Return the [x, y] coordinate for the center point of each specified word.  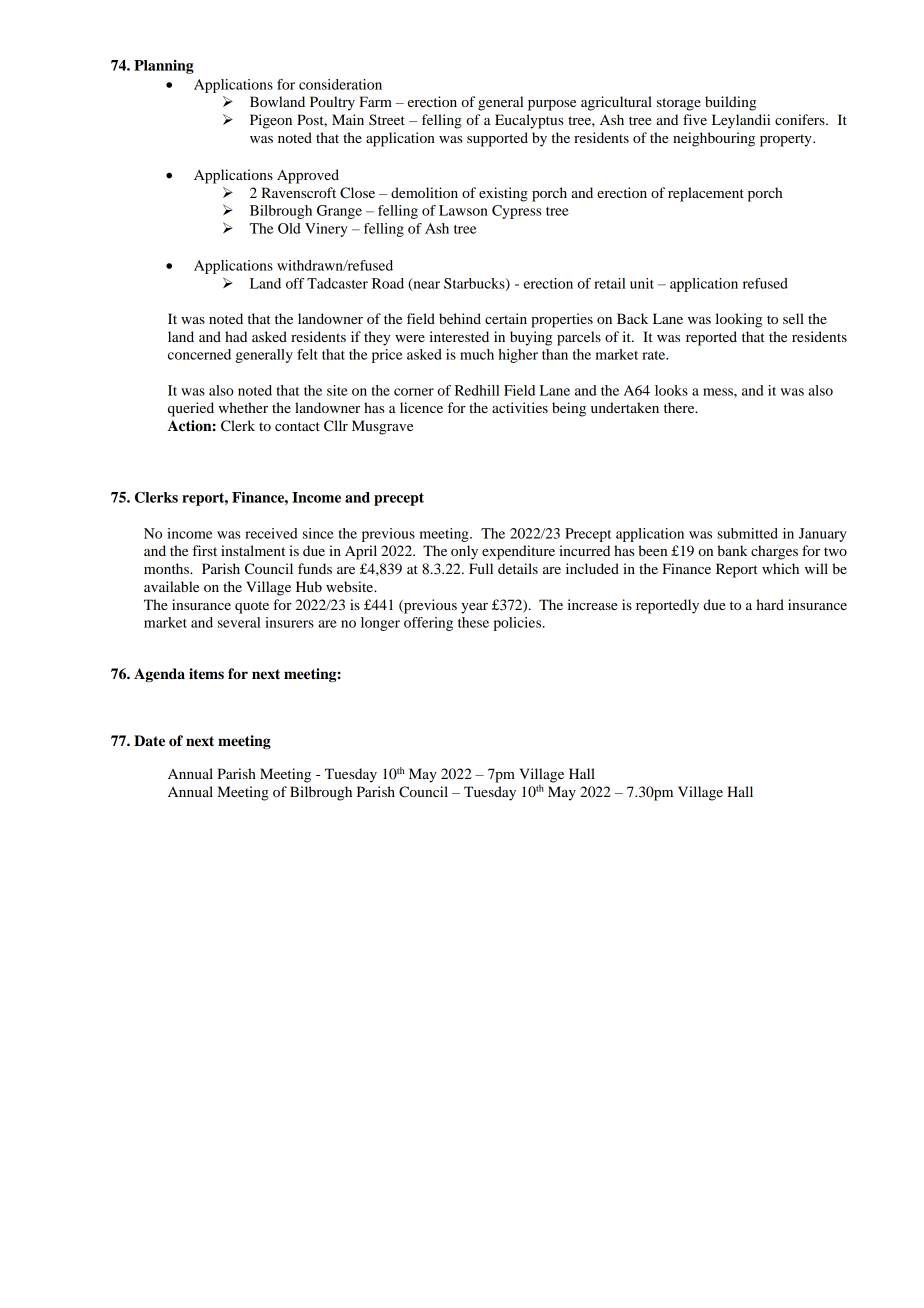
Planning [164, 67]
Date [149, 741]
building [730, 103]
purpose [552, 105]
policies [518, 624]
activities [520, 407]
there [680, 407]
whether [243, 407]
